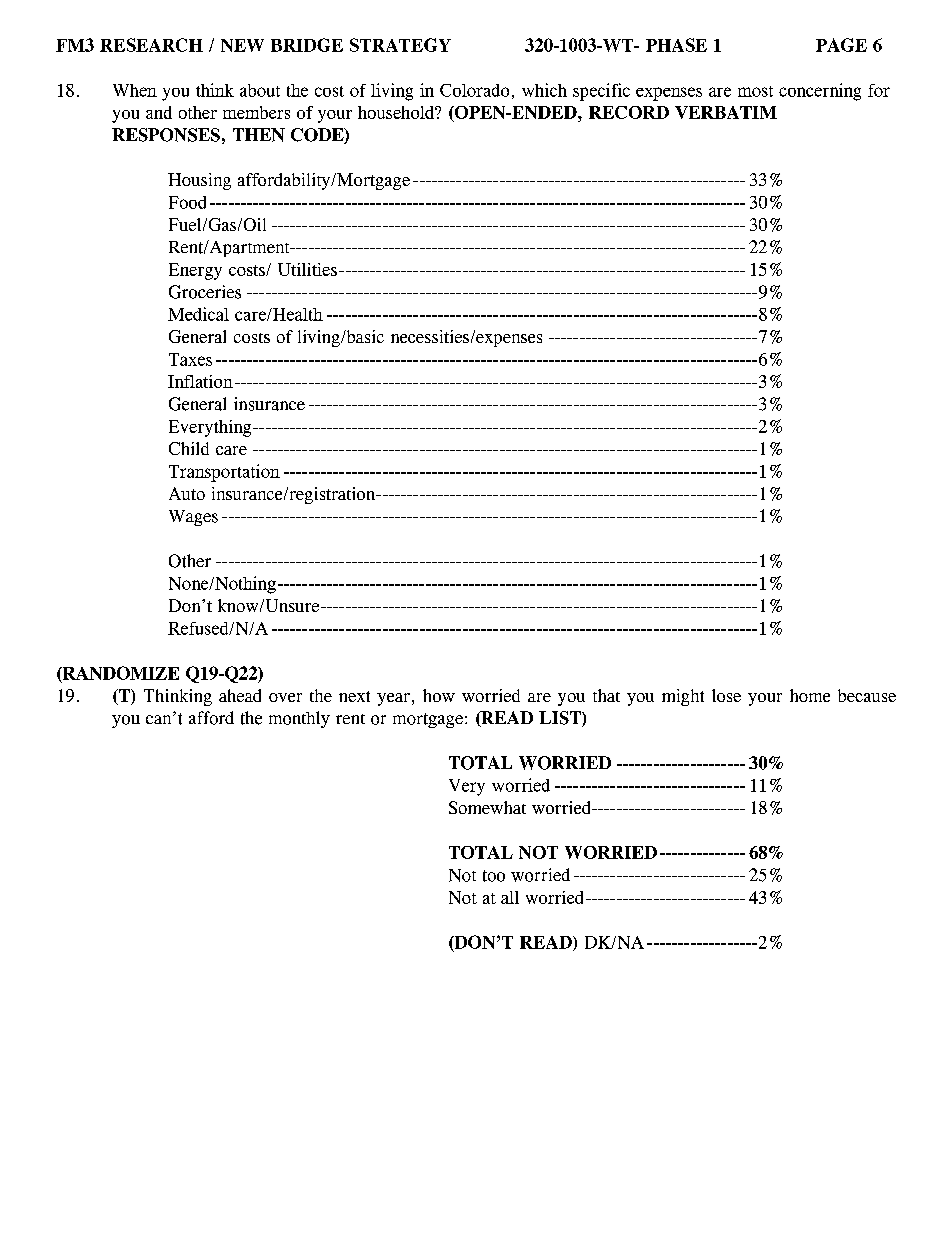  Describe the element at coordinates (242, 45) in the image. I see `NEW` at that location.
